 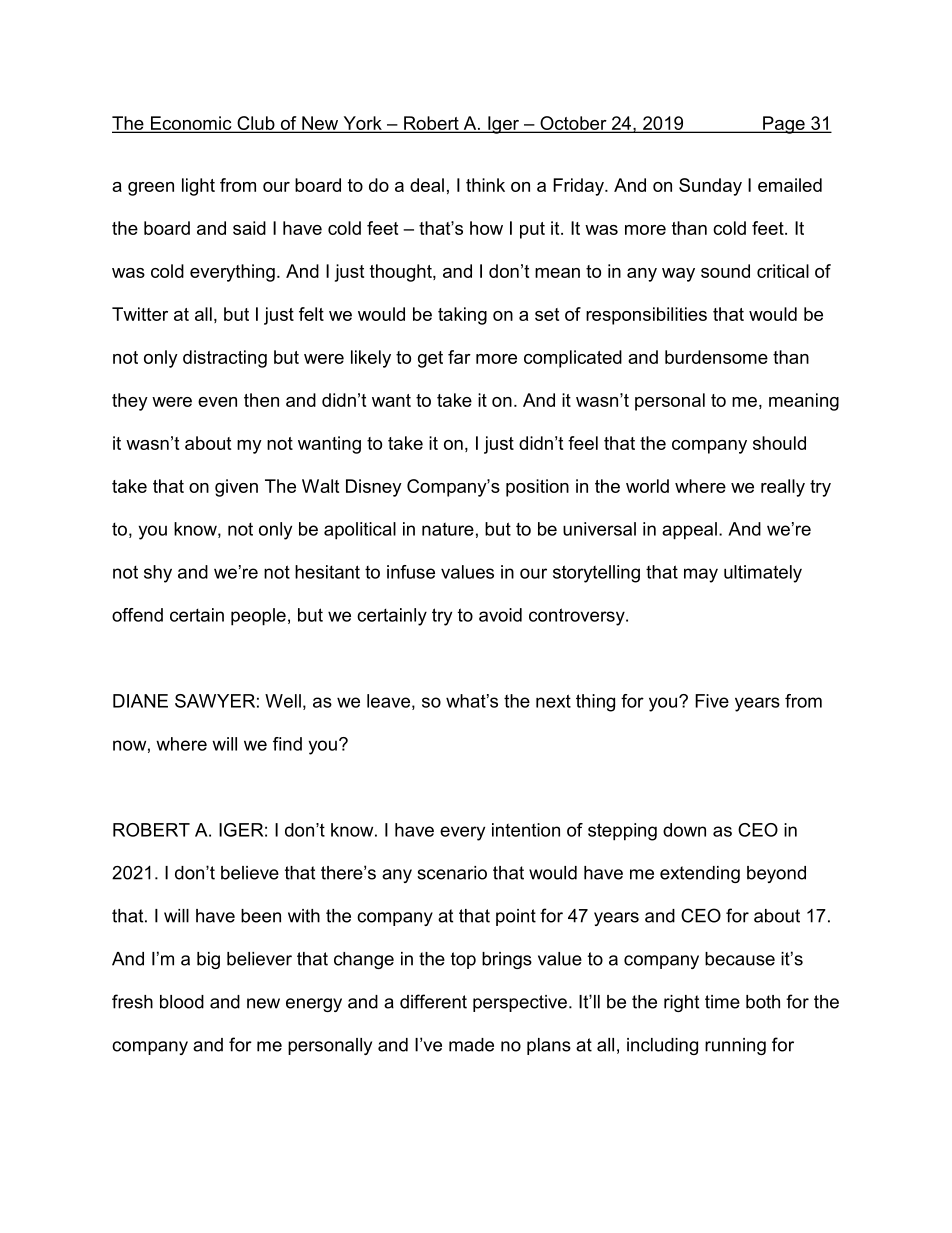 I want to click on Sunday, so click(x=710, y=187).
